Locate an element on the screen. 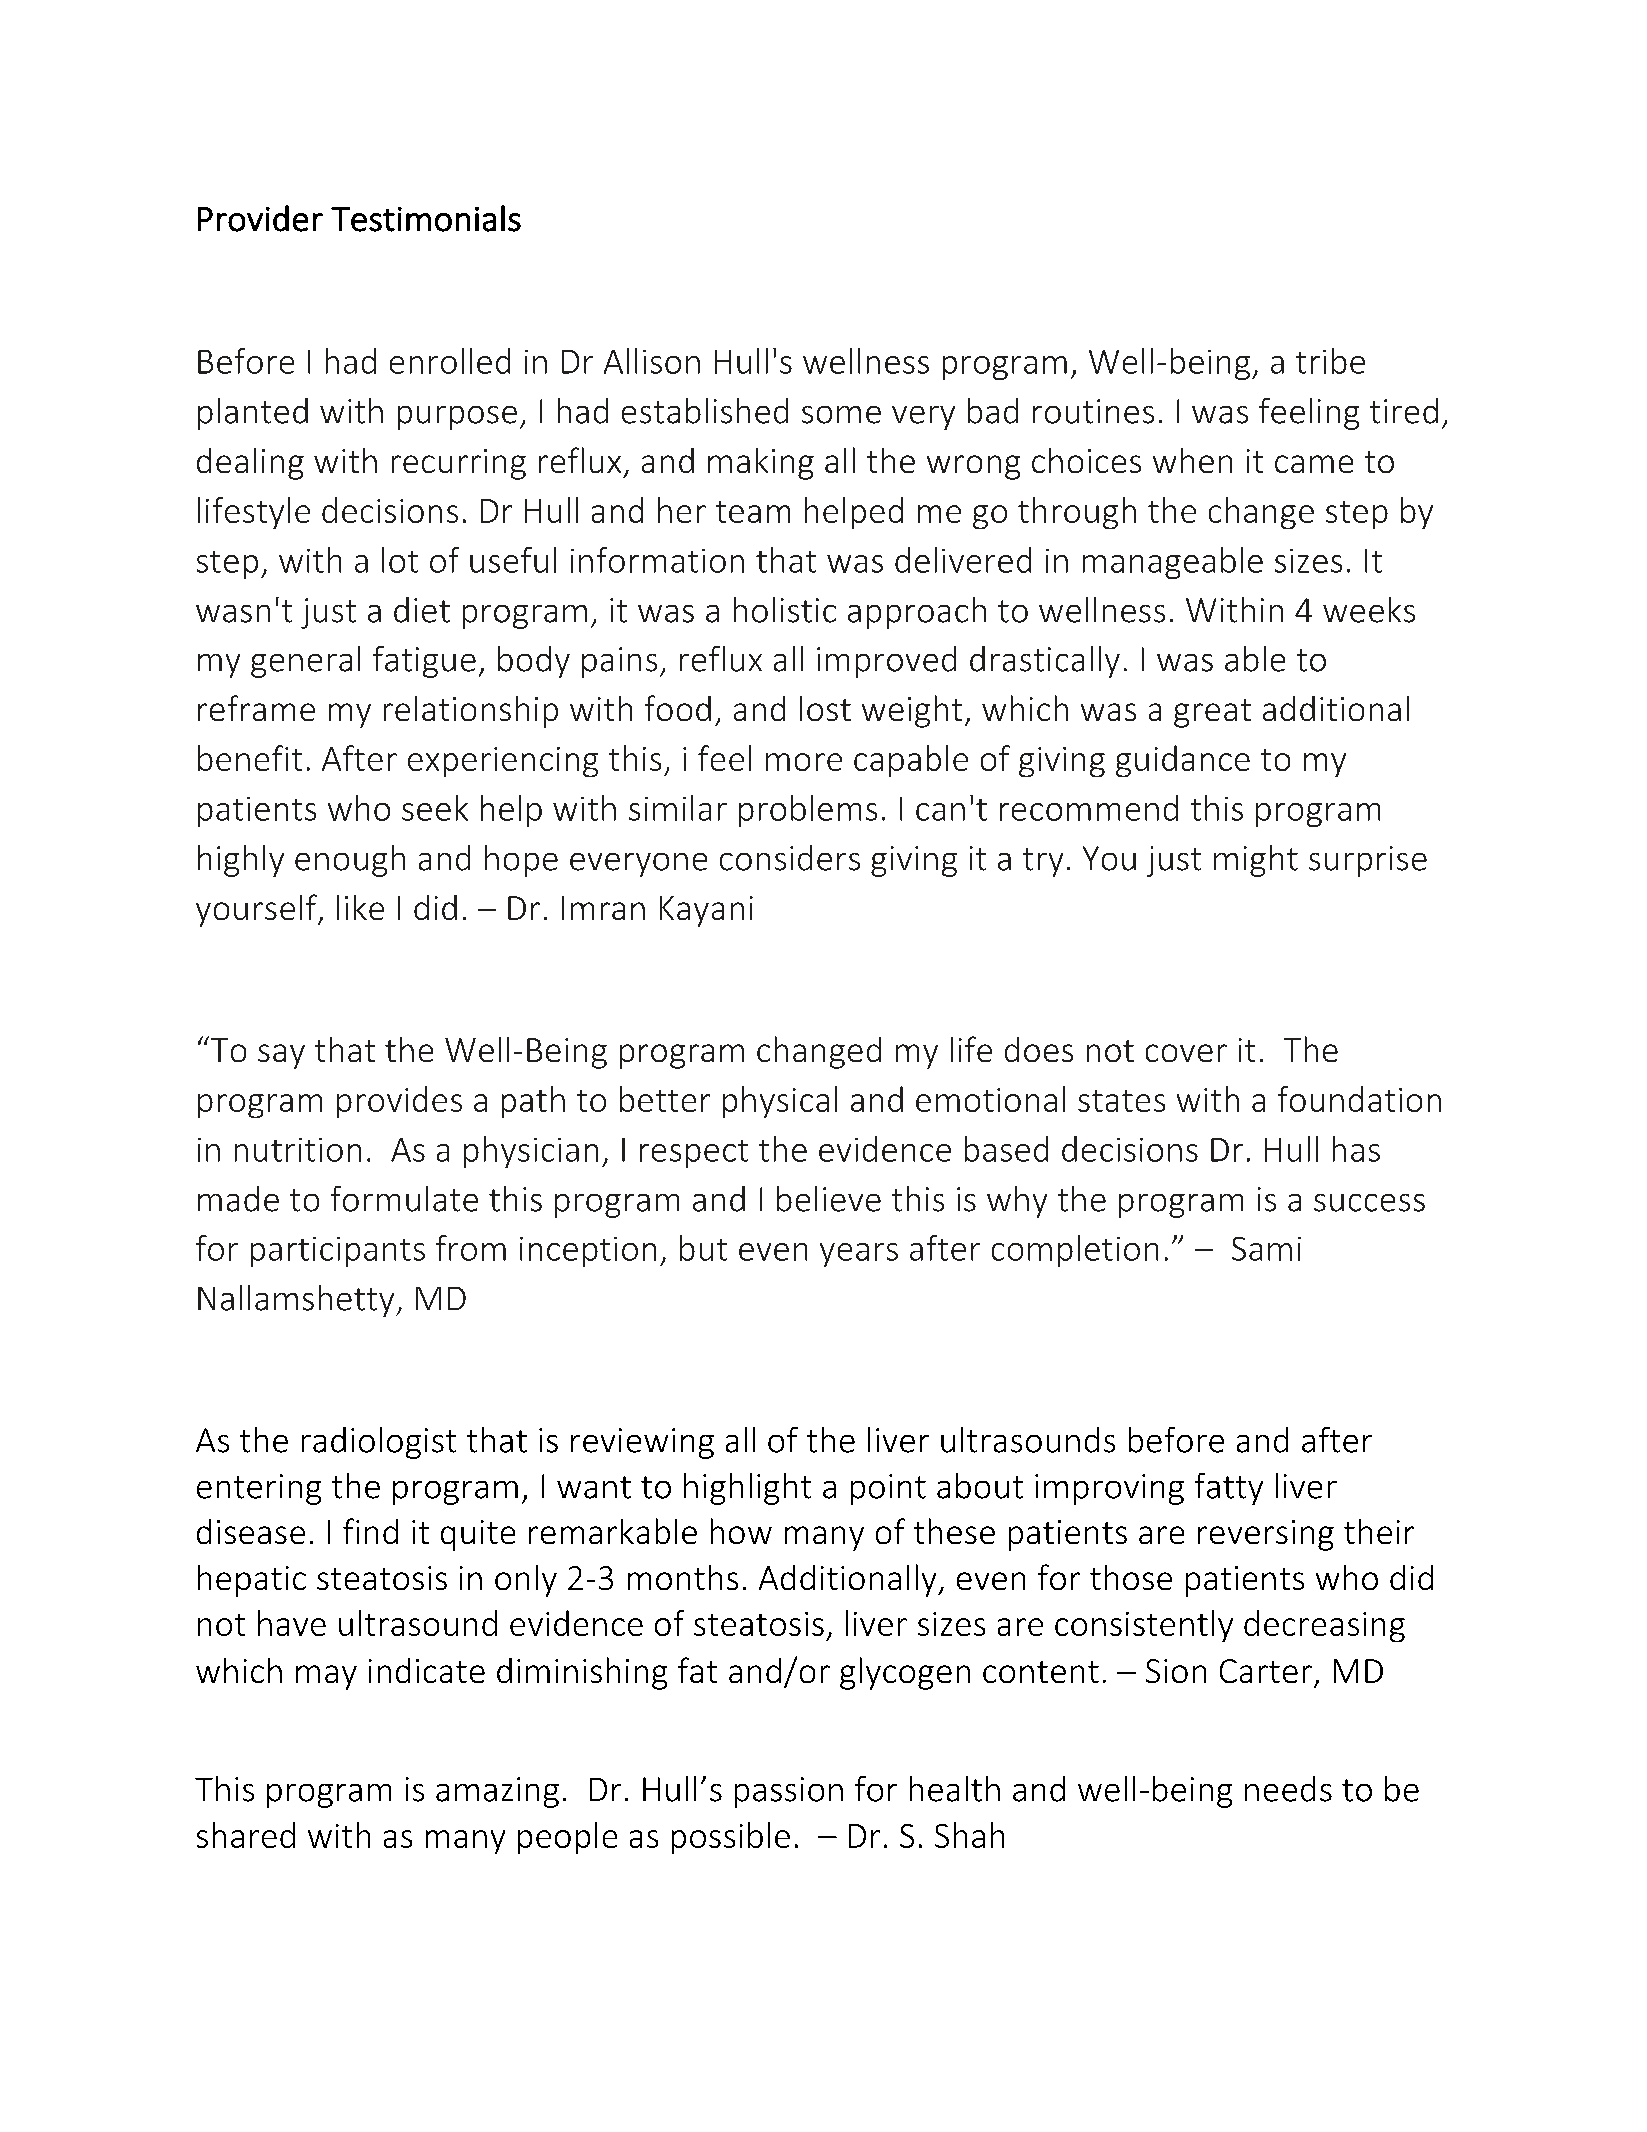 The width and height of the screenshot is (1647, 2132). cover is located at coordinates (1186, 1053).
